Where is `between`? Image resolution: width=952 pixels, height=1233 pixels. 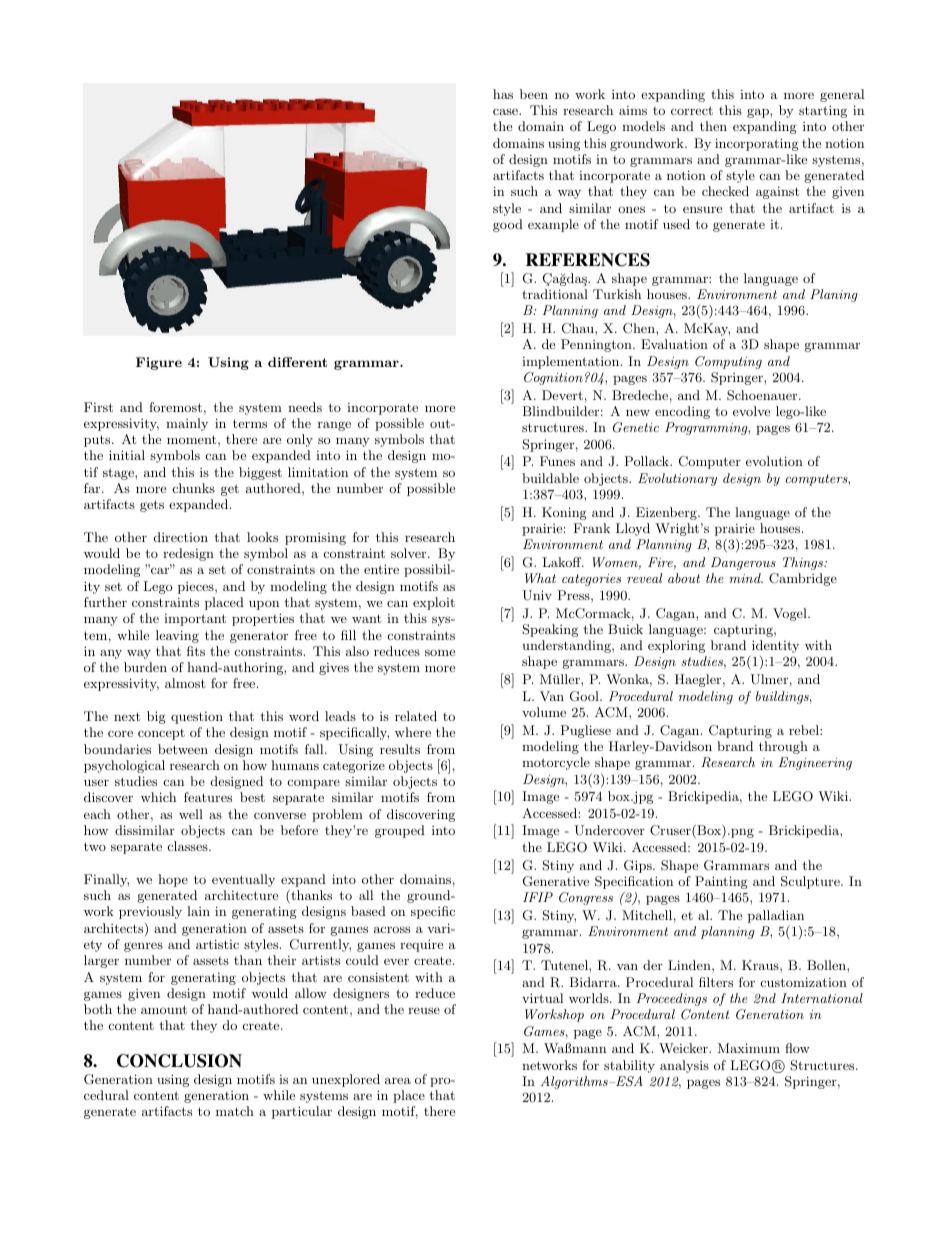
between is located at coordinates (183, 749).
